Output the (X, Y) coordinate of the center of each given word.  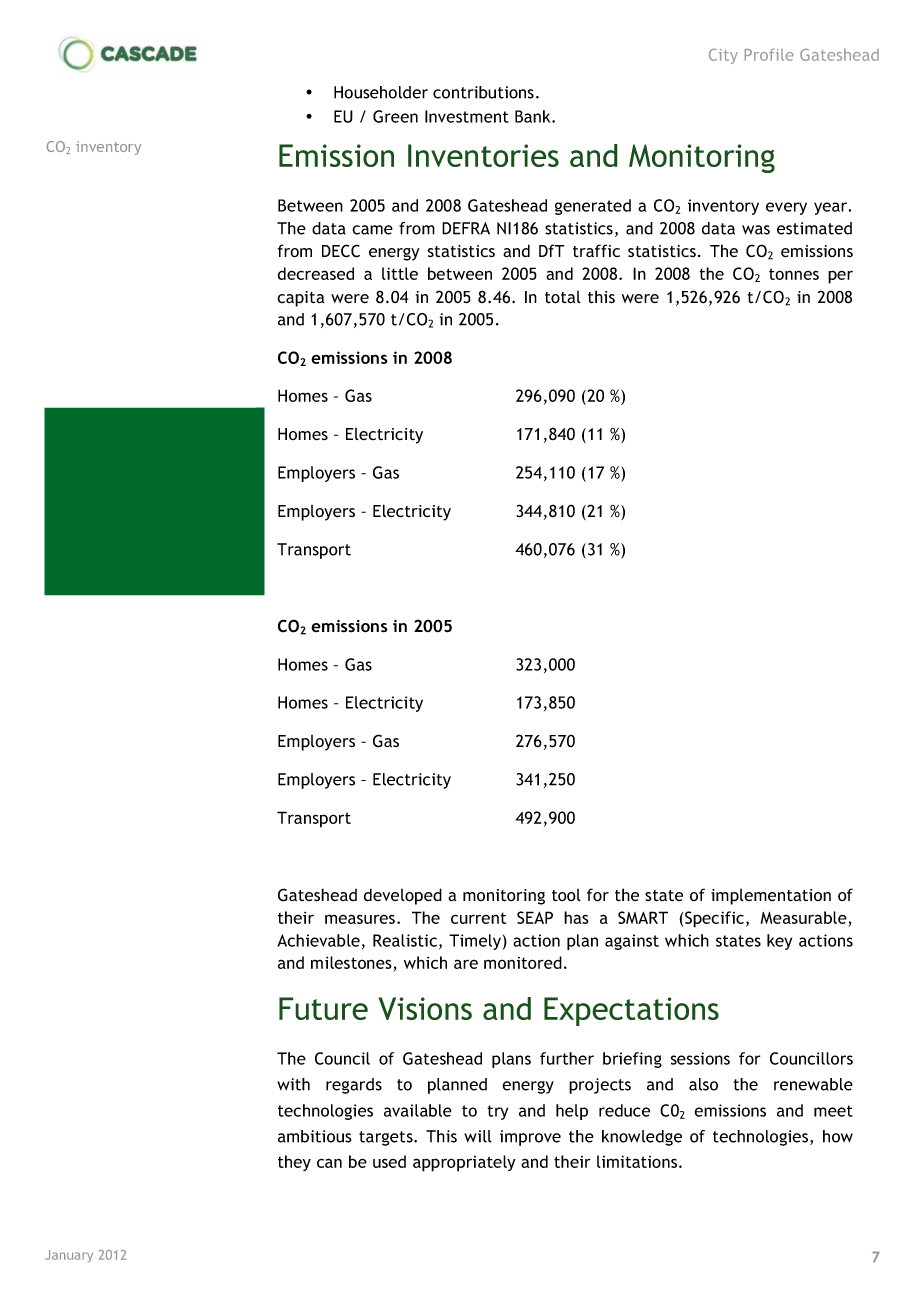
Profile (769, 55)
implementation (771, 897)
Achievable (318, 940)
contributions (483, 92)
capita (300, 299)
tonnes (794, 274)
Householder (381, 92)
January (69, 1256)
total (563, 297)
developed (403, 896)
